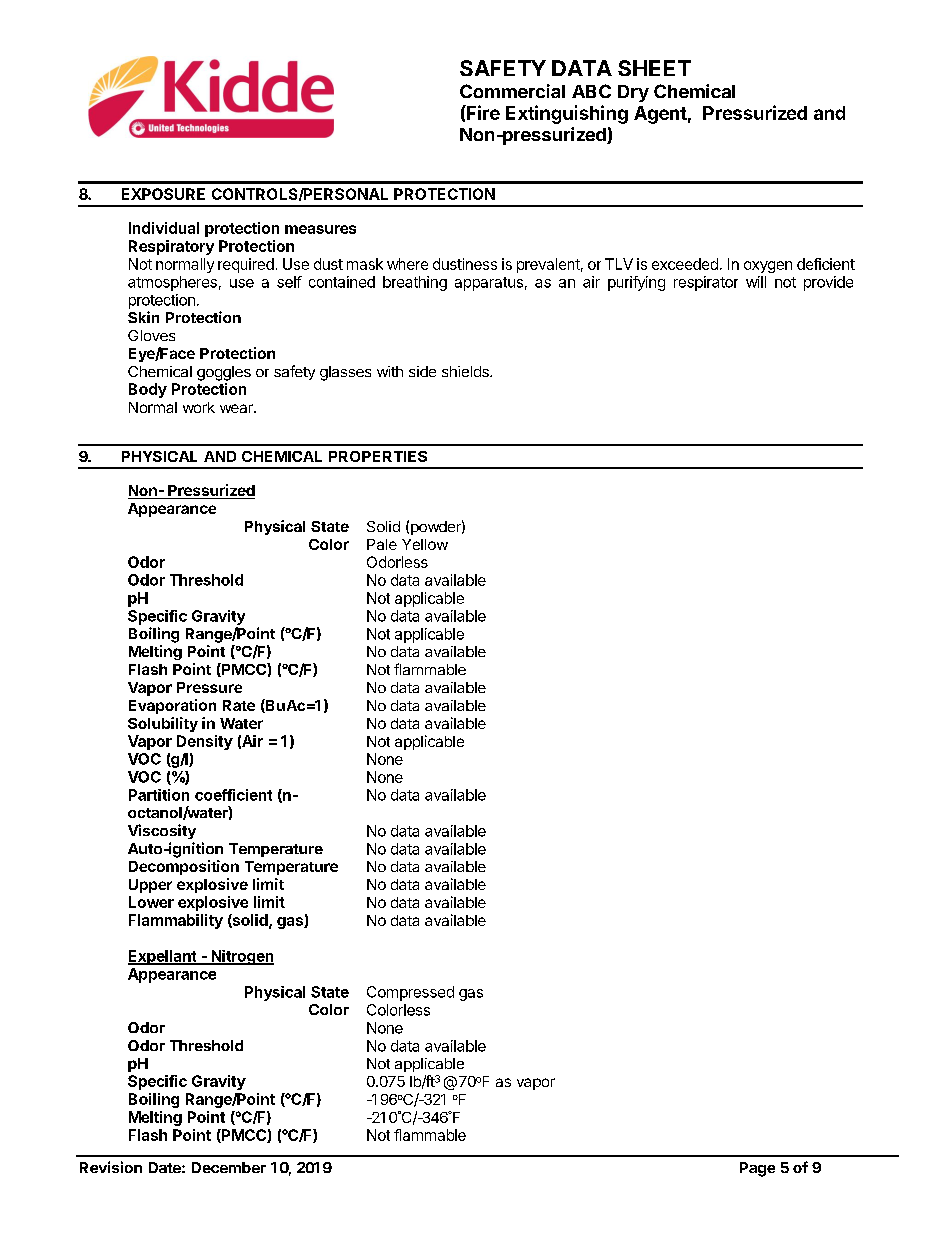 This screenshot has height=1233, width=952. What do you see at coordinates (382, 544) in the screenshot?
I see `Pale` at bounding box center [382, 544].
